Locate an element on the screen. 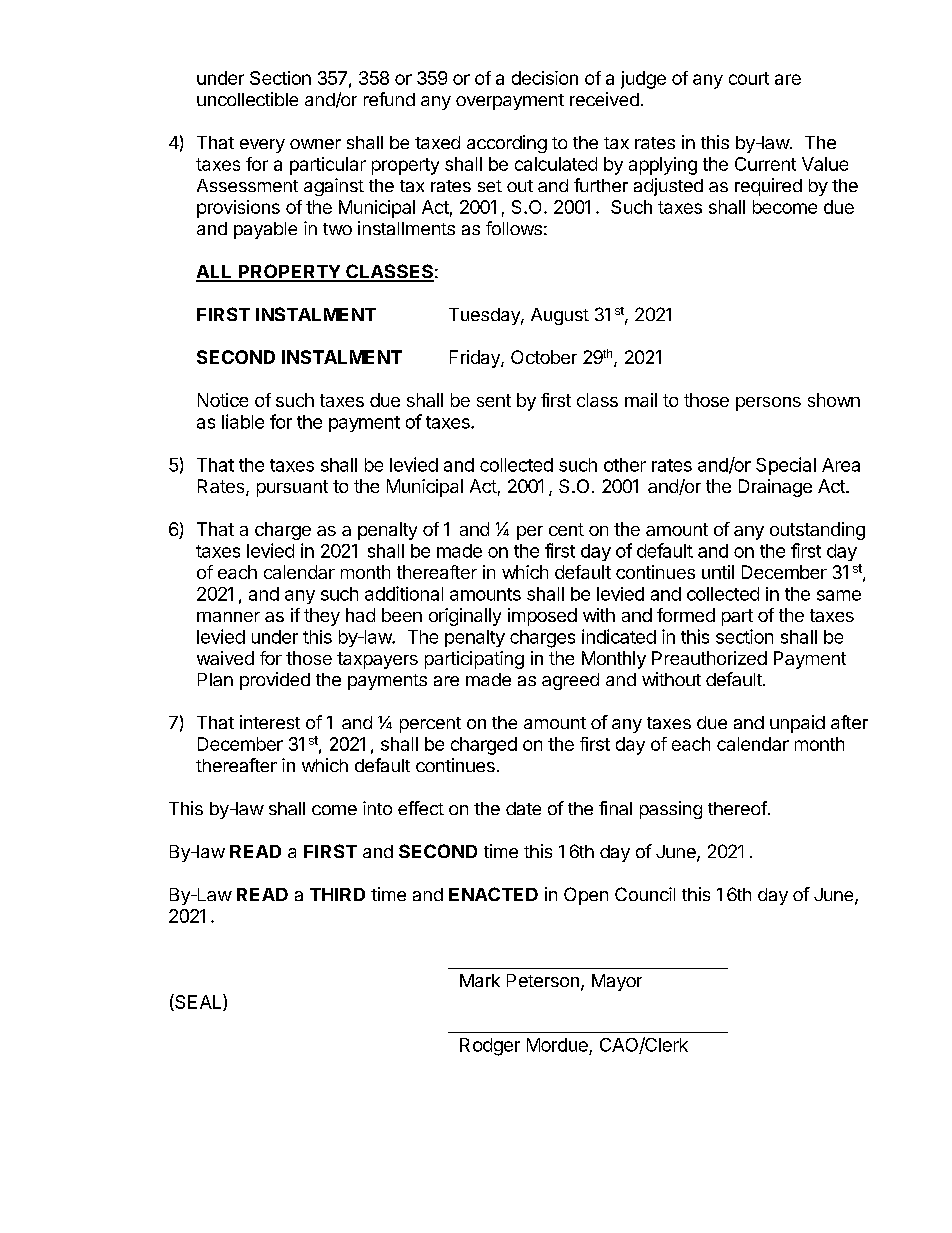  they is located at coordinates (322, 617).
